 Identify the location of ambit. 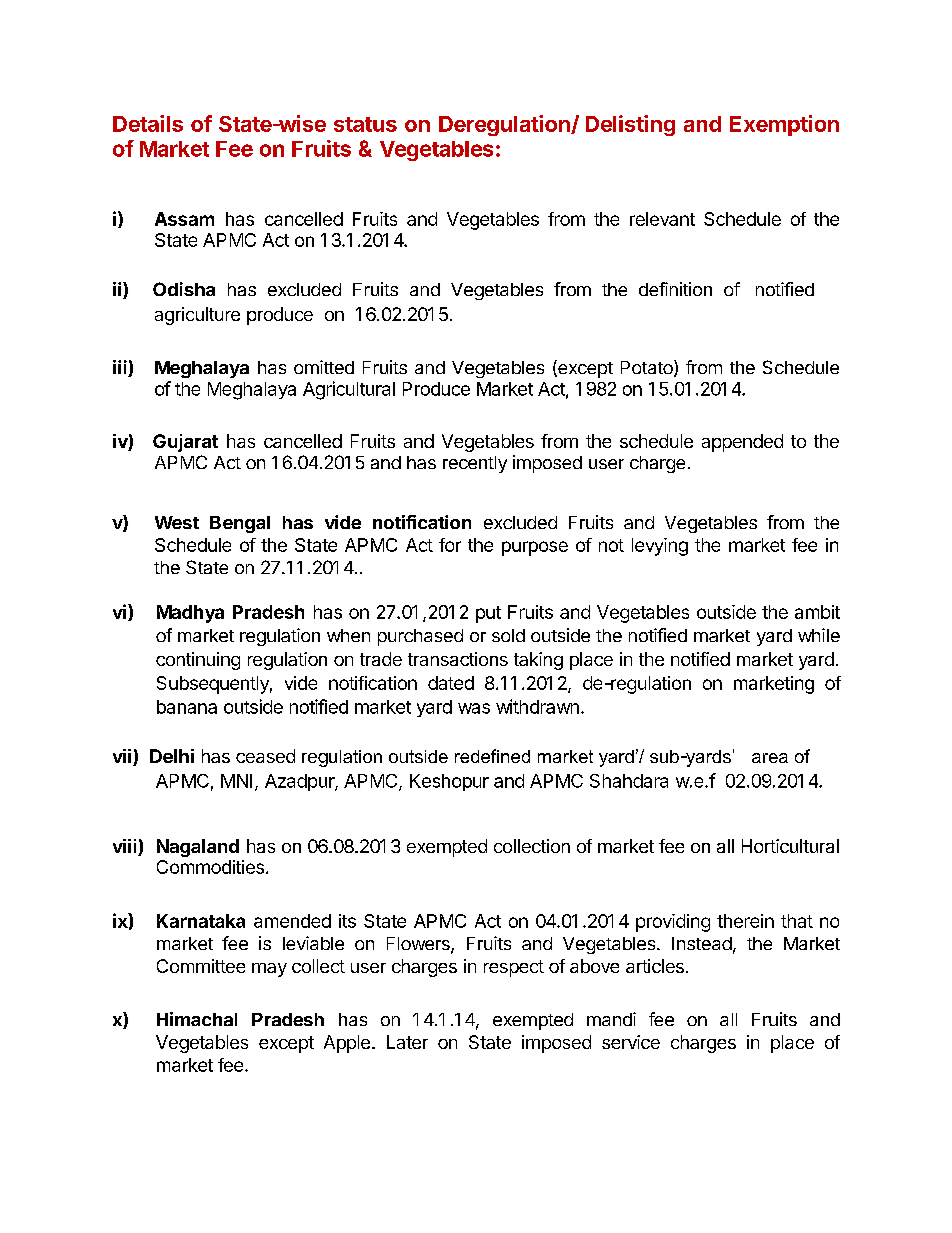
(817, 612).
